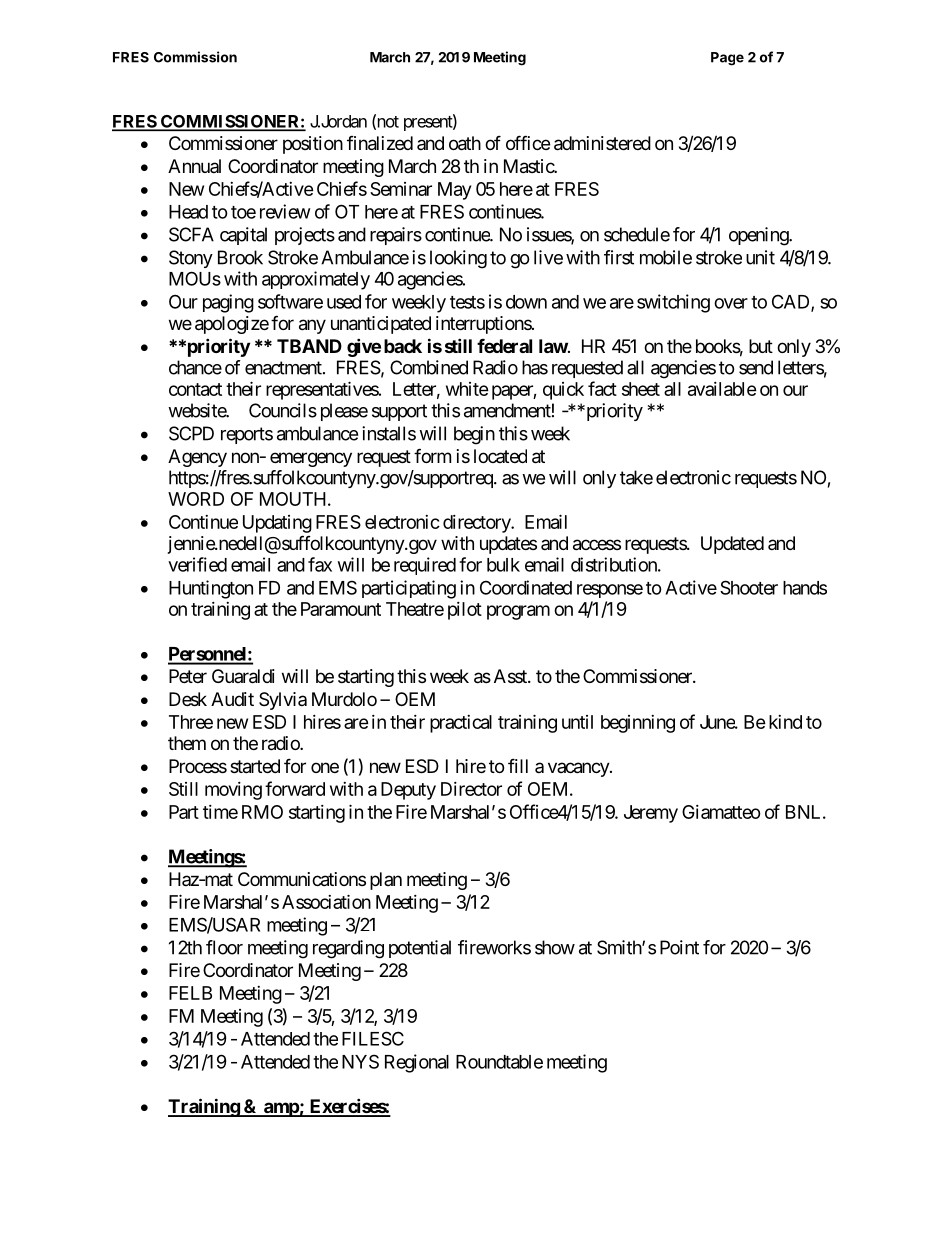  What do you see at coordinates (465, 143) in the document?
I see `oath` at bounding box center [465, 143].
